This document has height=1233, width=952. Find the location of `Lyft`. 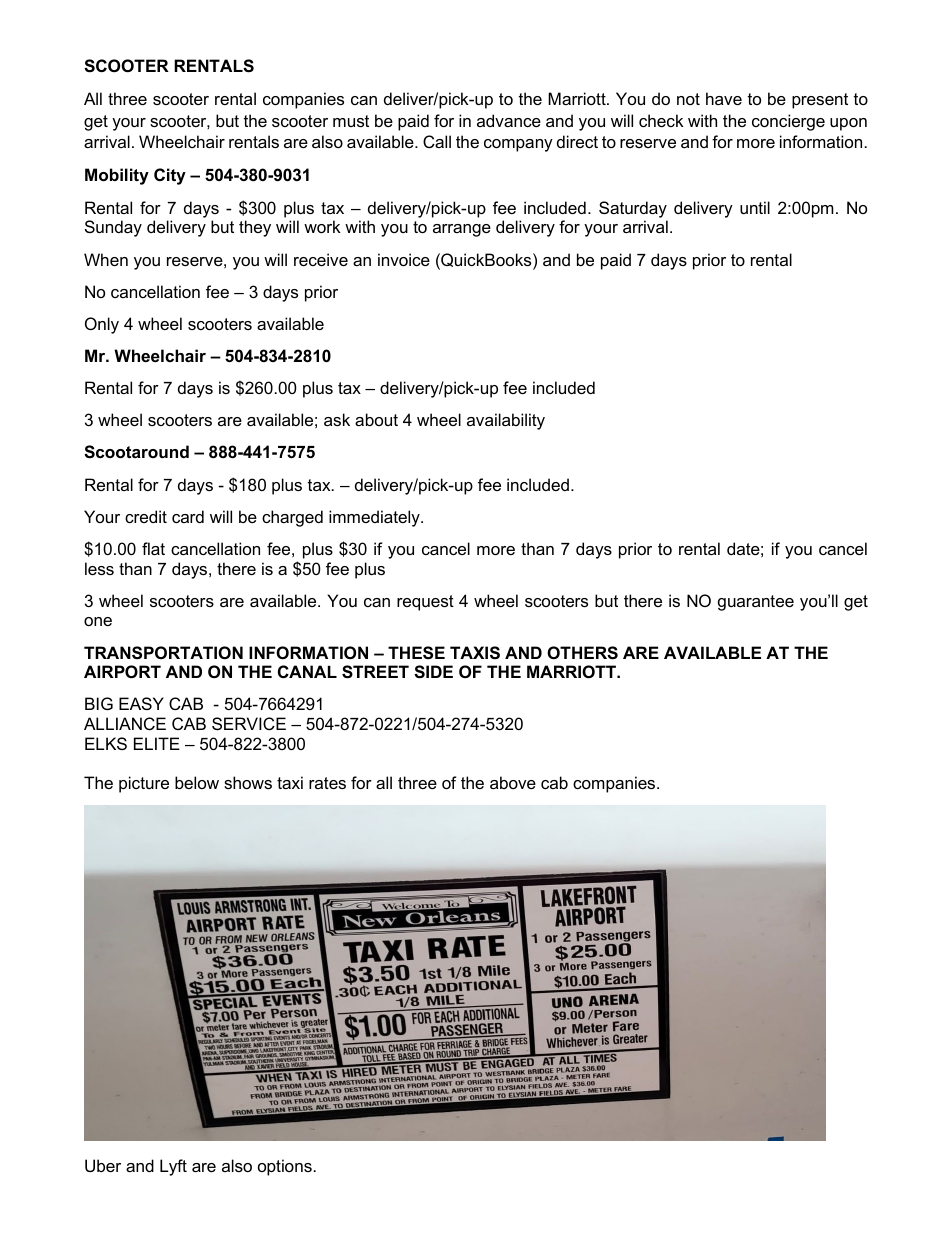

Lyft is located at coordinates (173, 1167).
